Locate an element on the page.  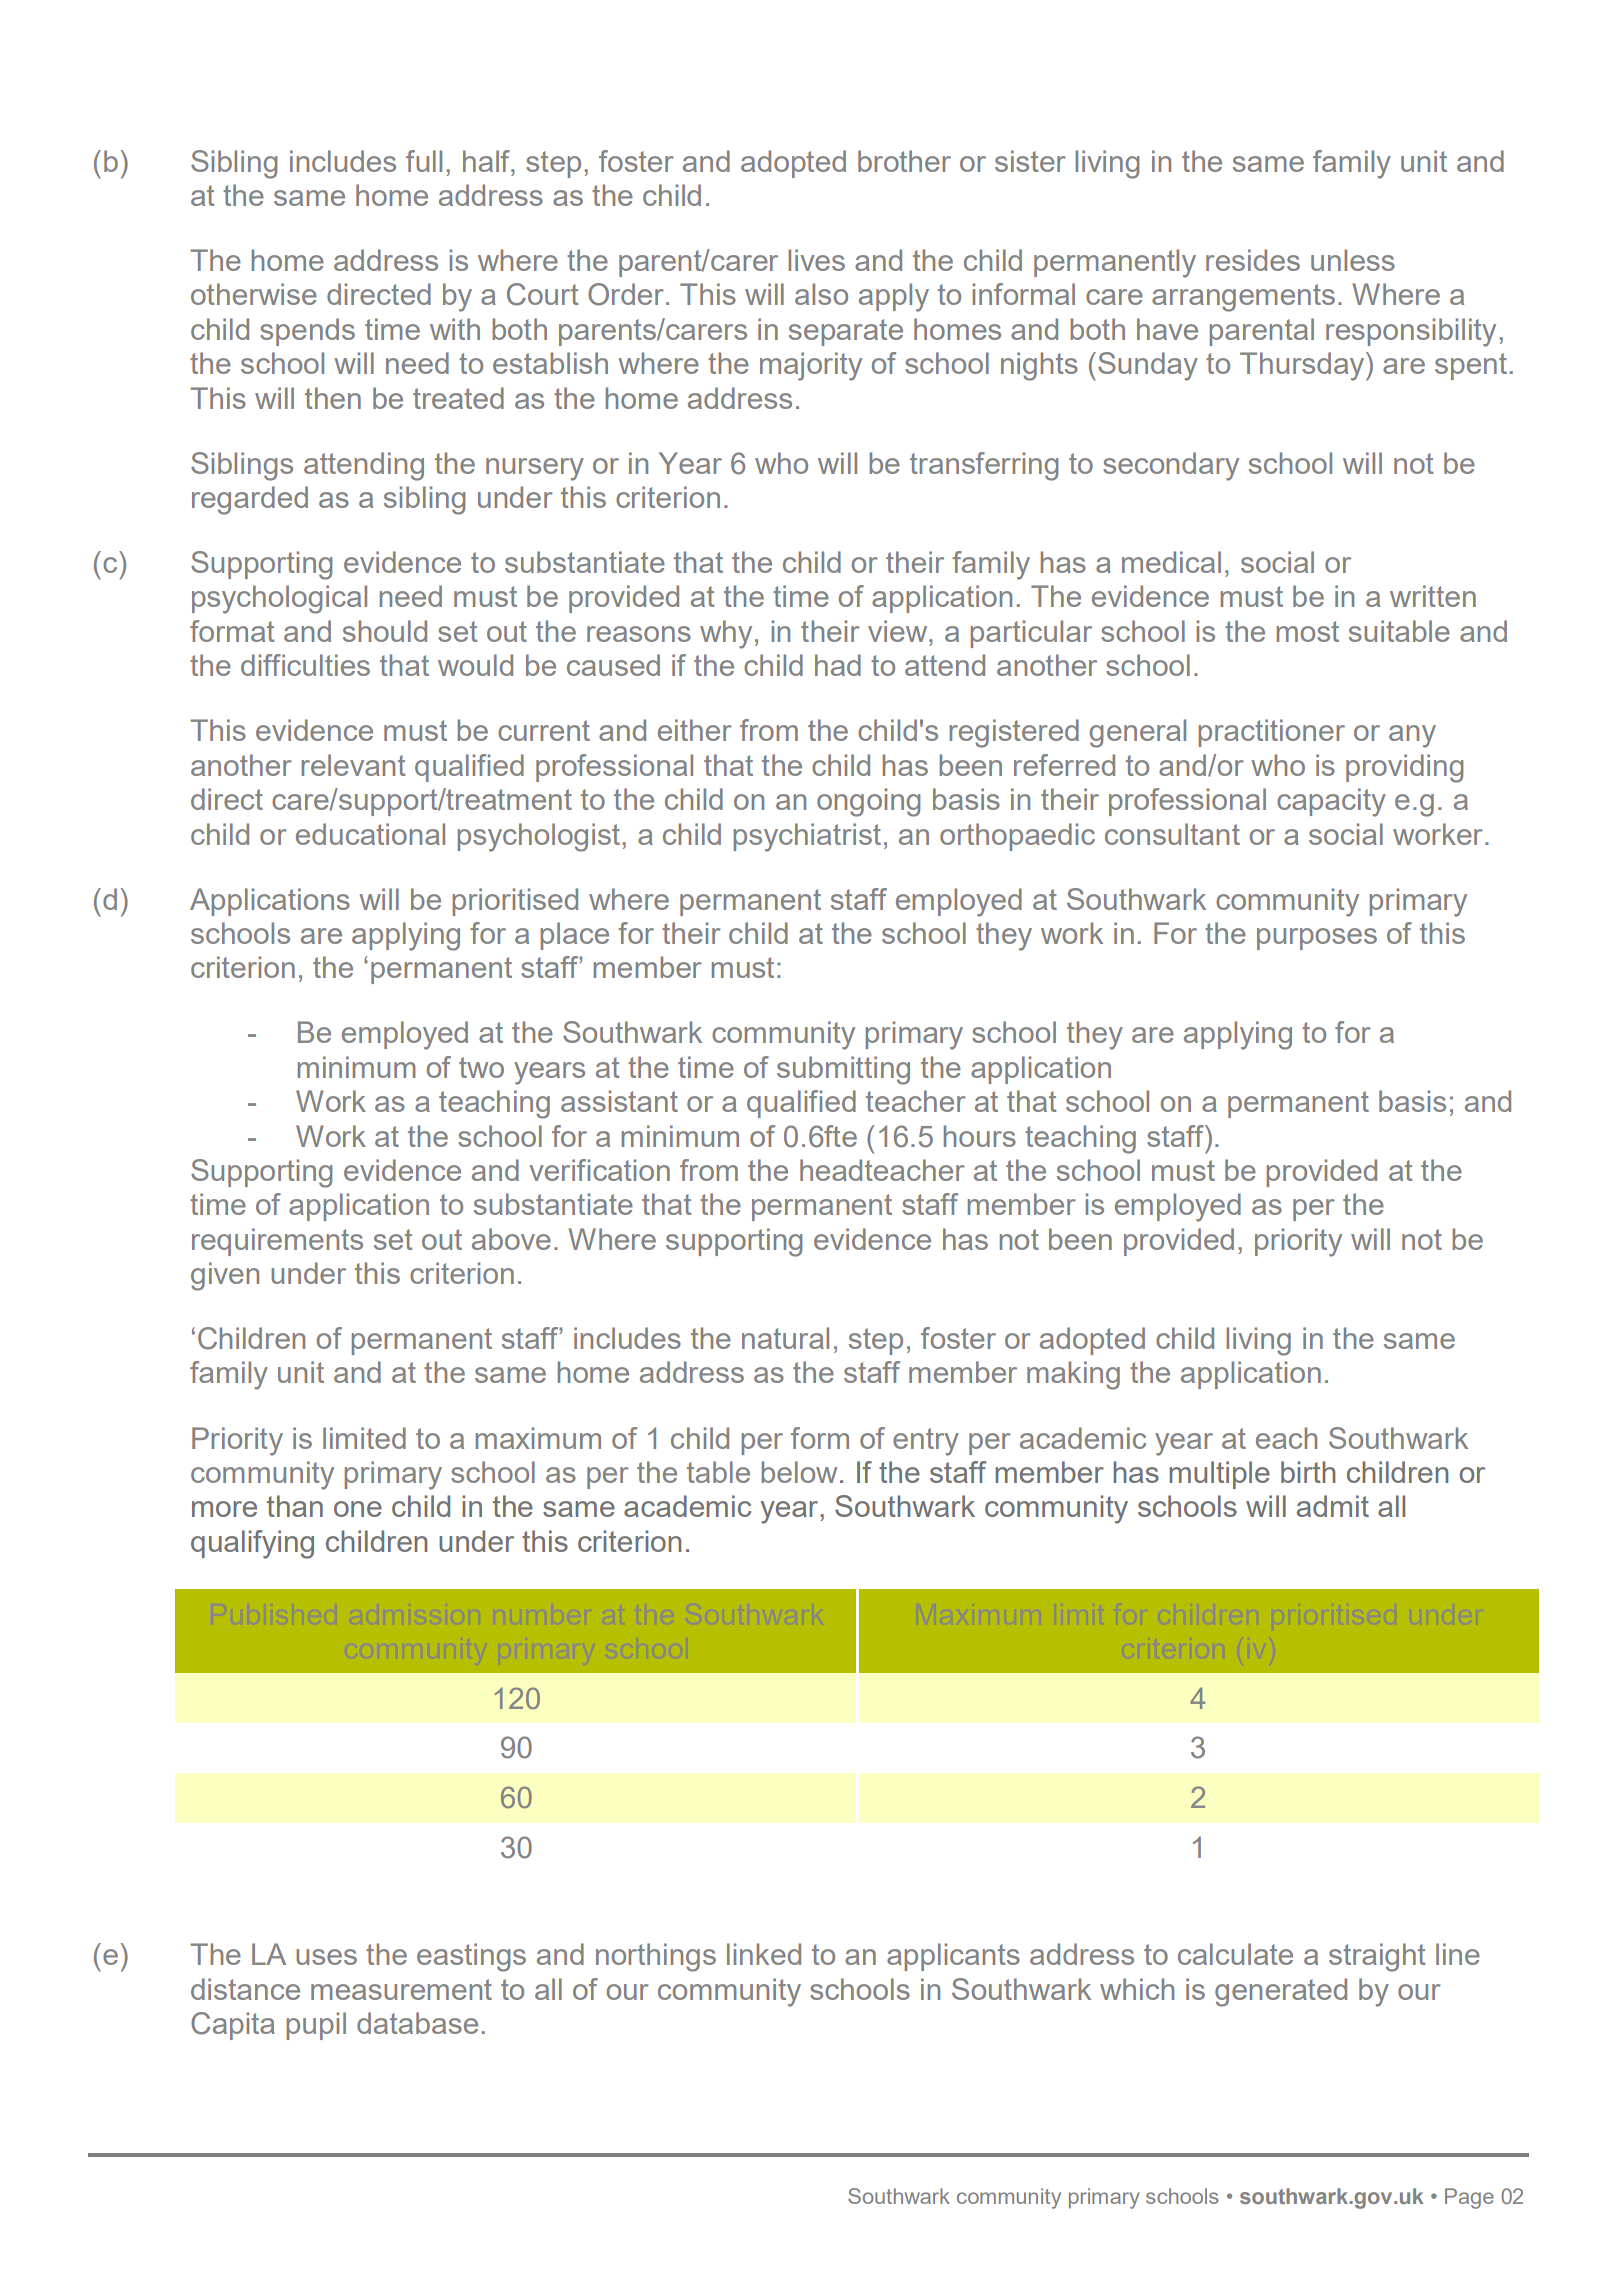
unless is located at coordinates (1353, 260).
